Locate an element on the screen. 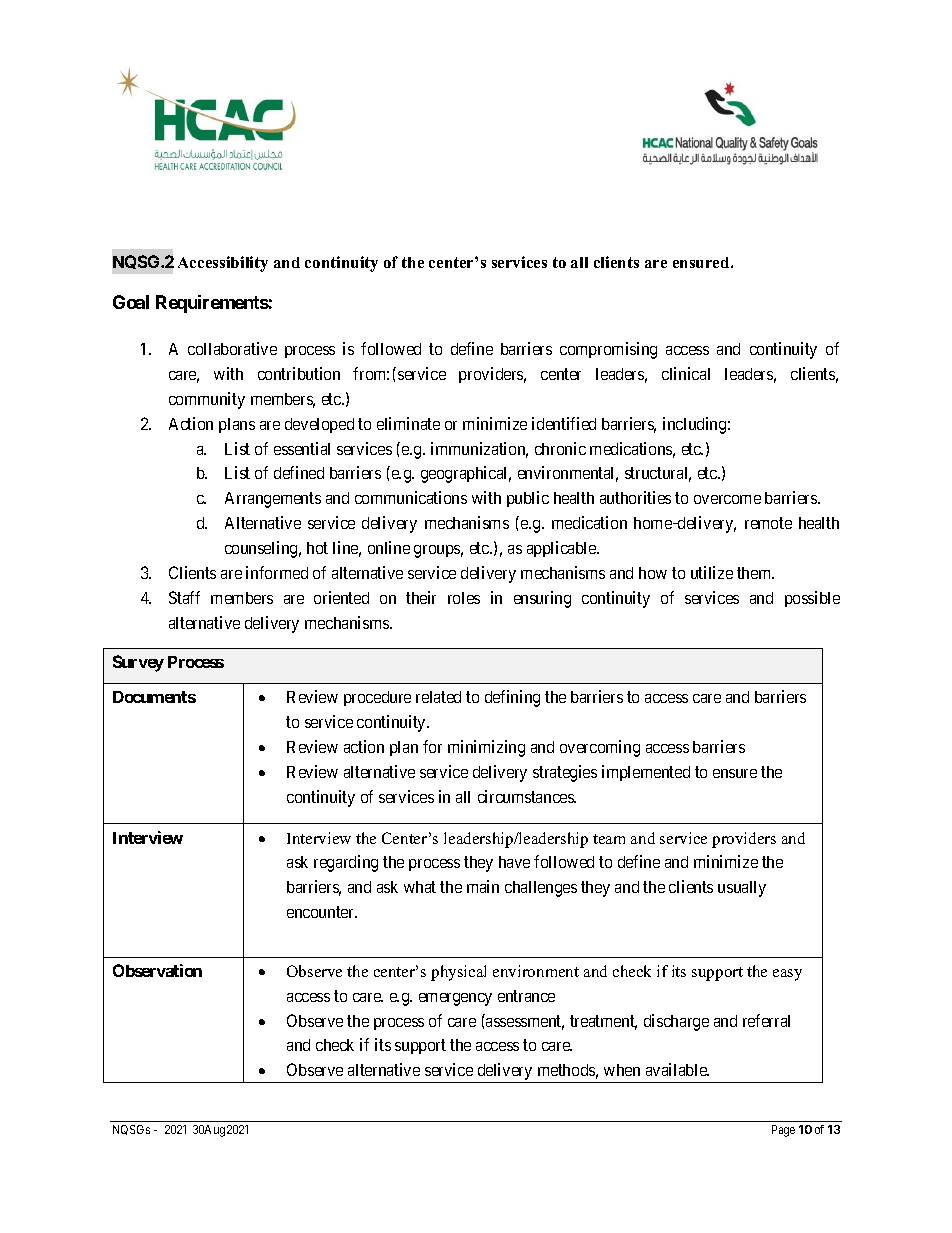 This screenshot has width=952, height=1233. Arrangements is located at coordinates (273, 500).
